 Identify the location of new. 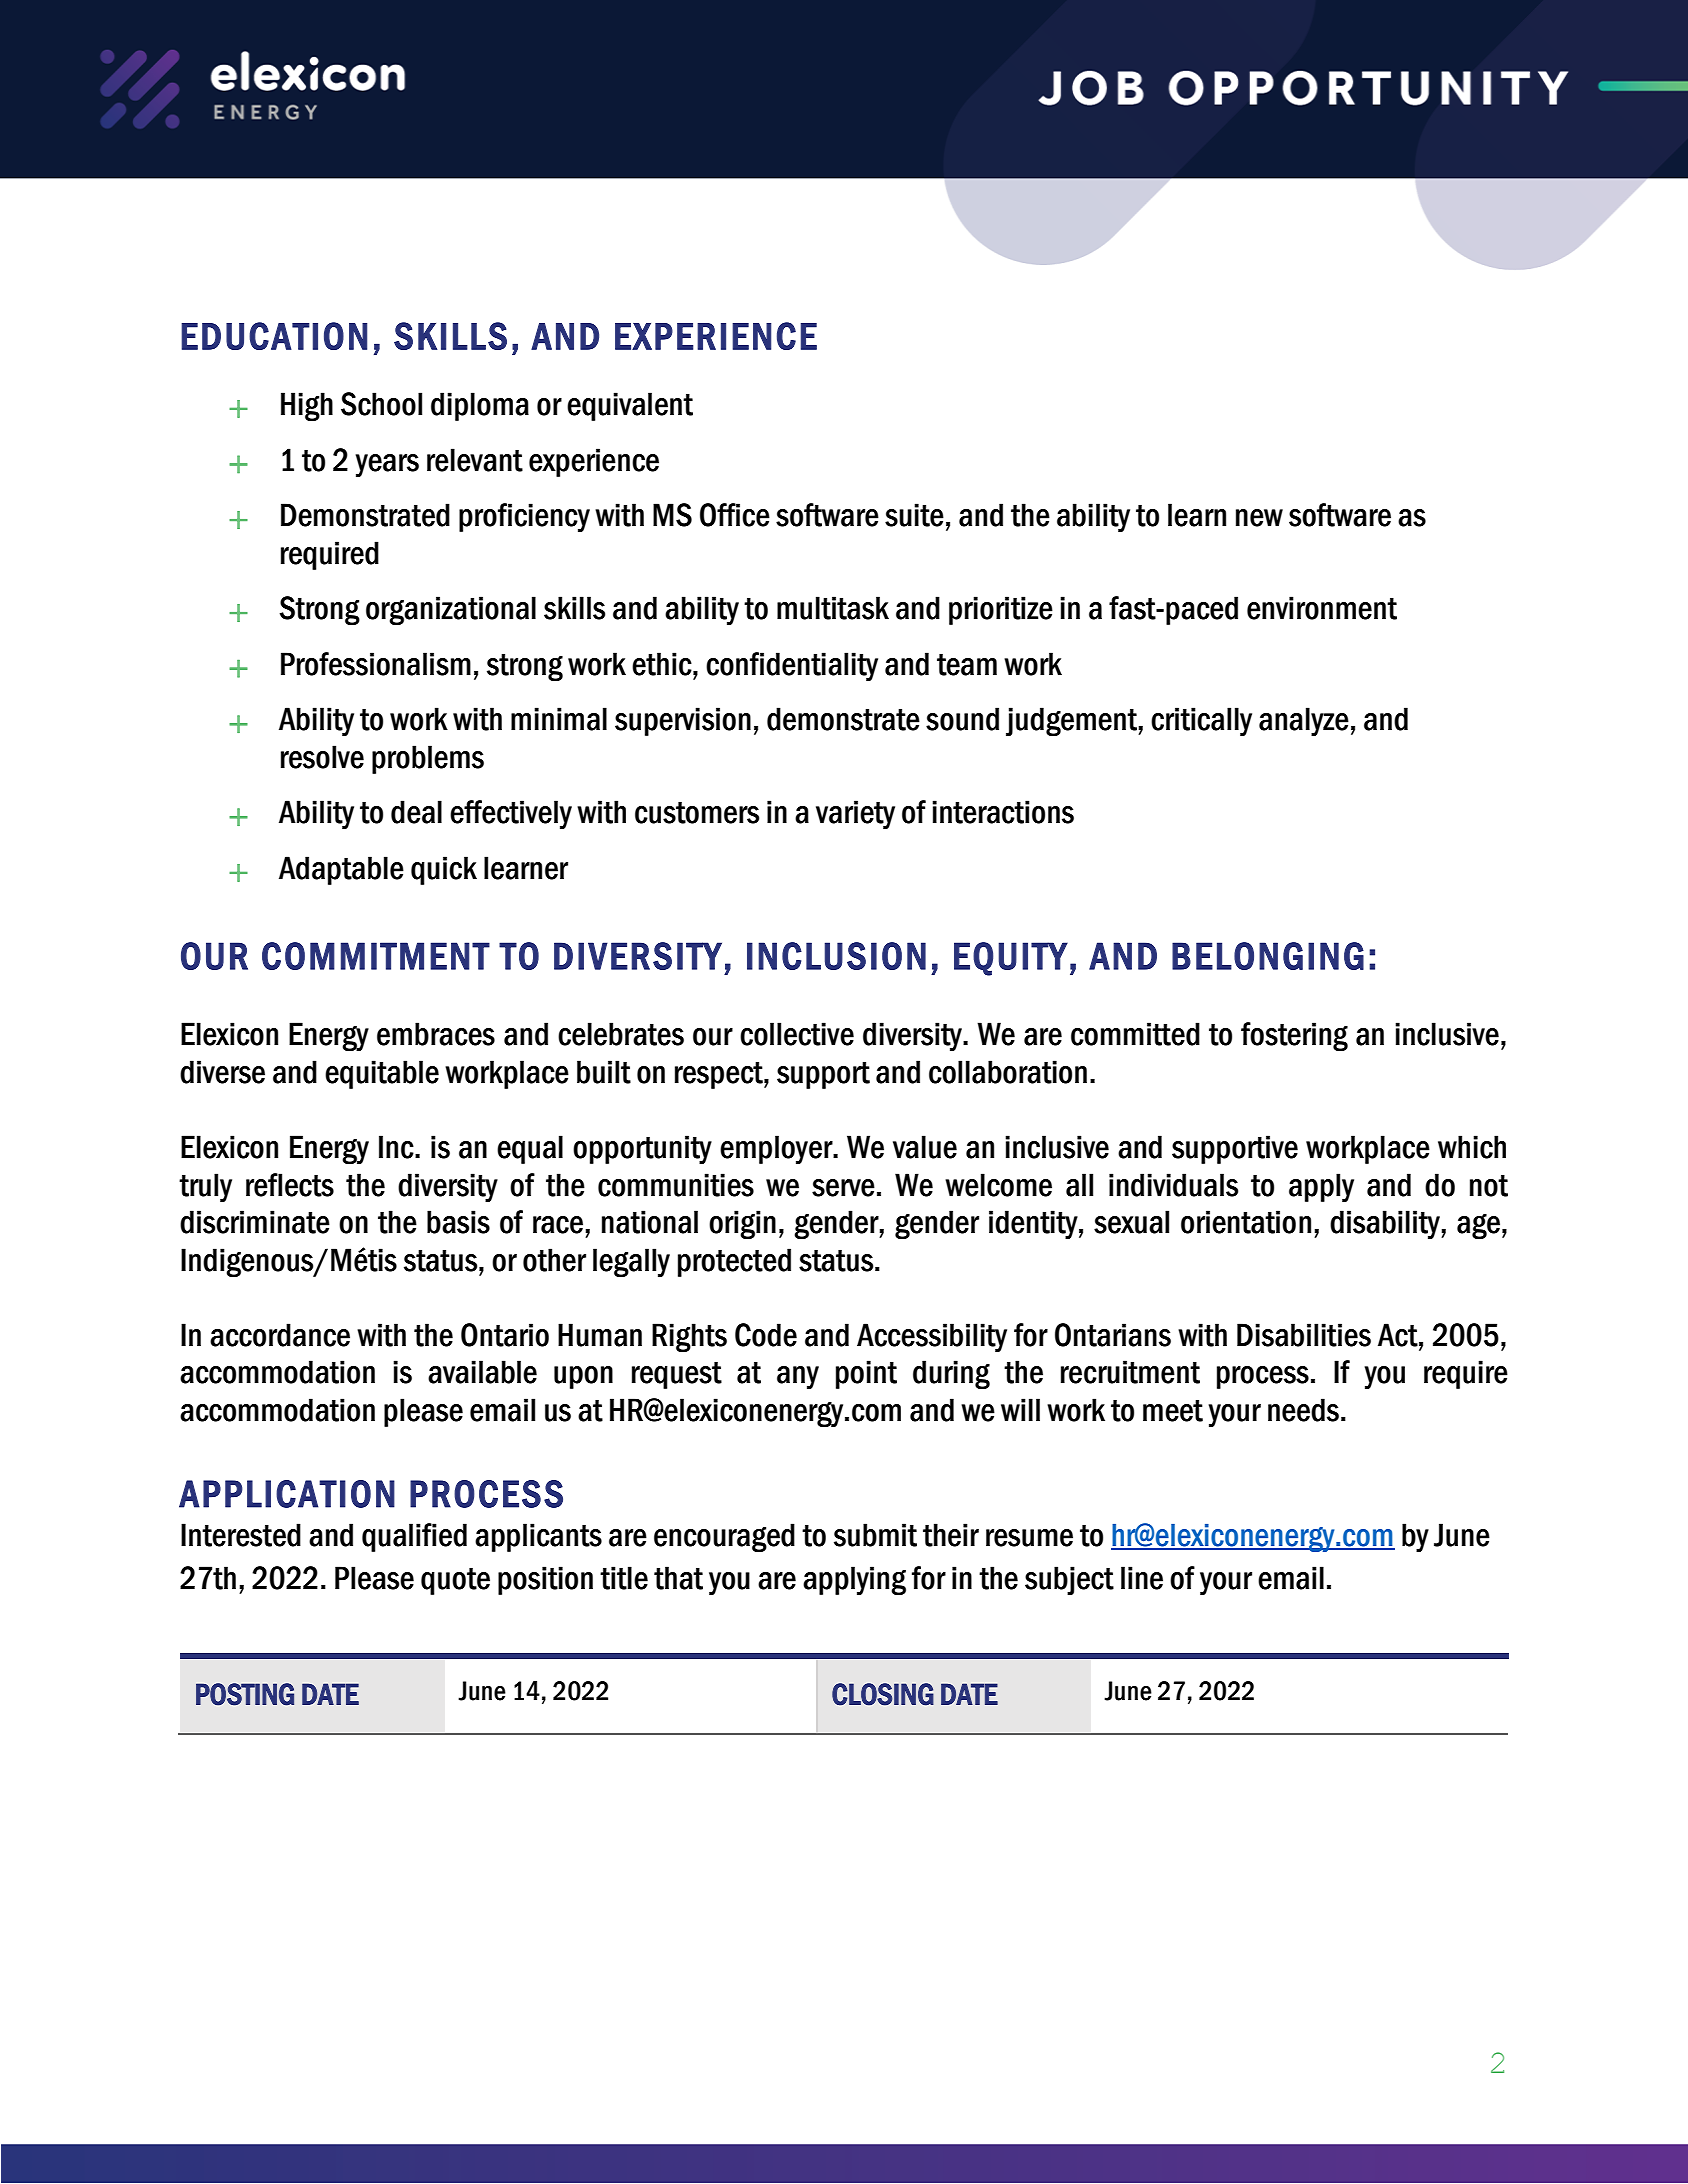
(1259, 518).
